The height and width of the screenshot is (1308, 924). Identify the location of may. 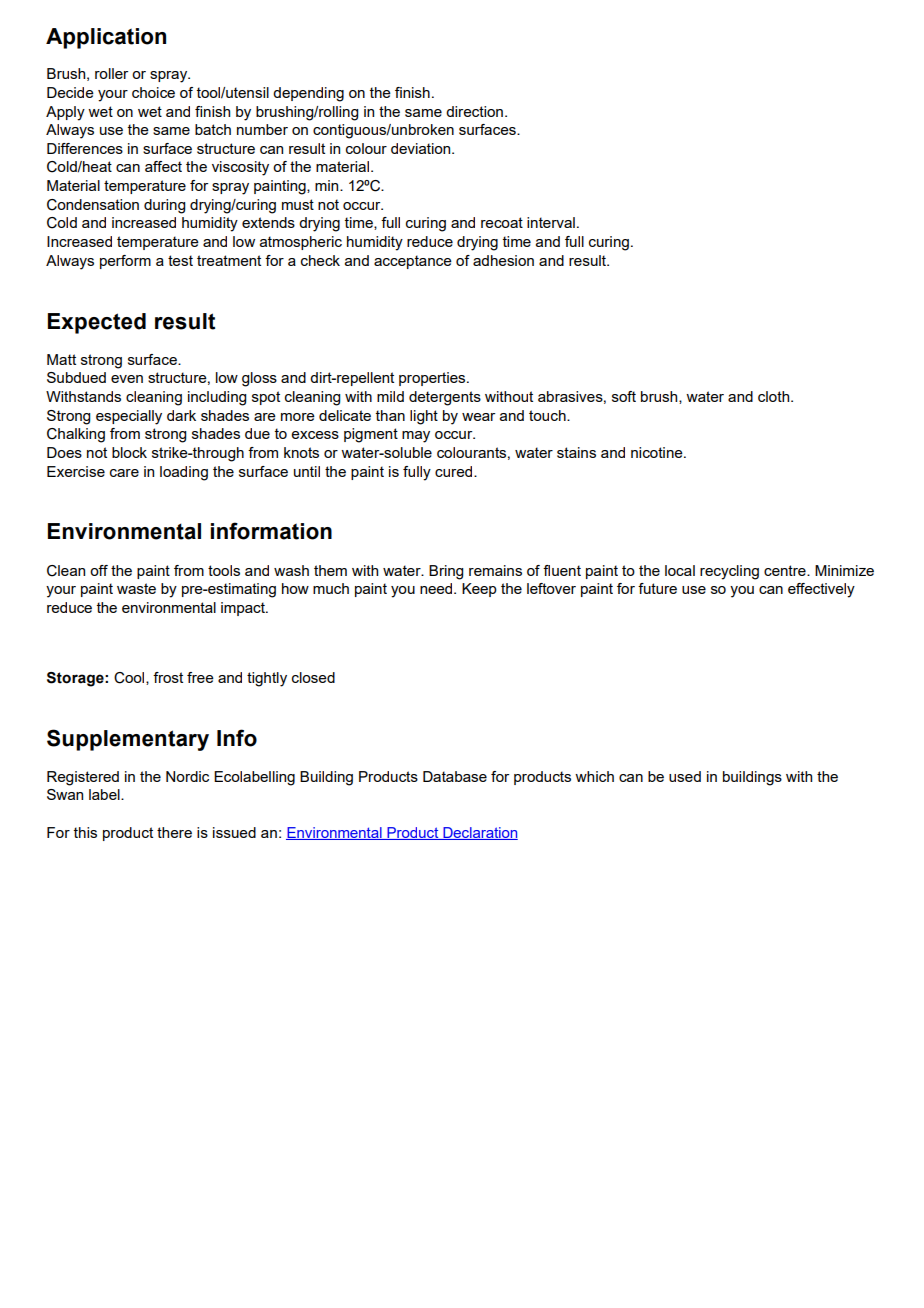
(416, 437).
